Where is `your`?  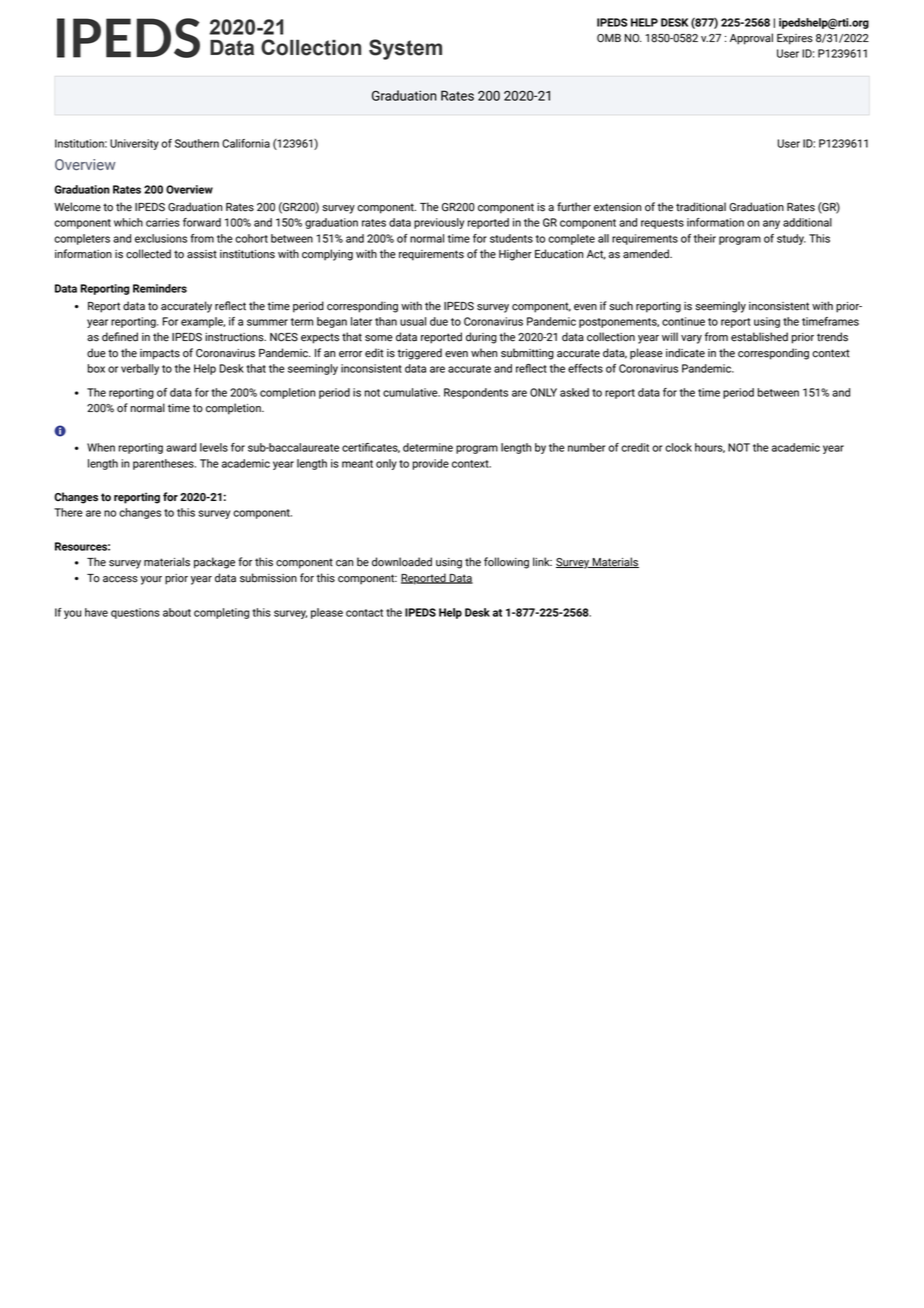
your is located at coordinates (151, 580).
